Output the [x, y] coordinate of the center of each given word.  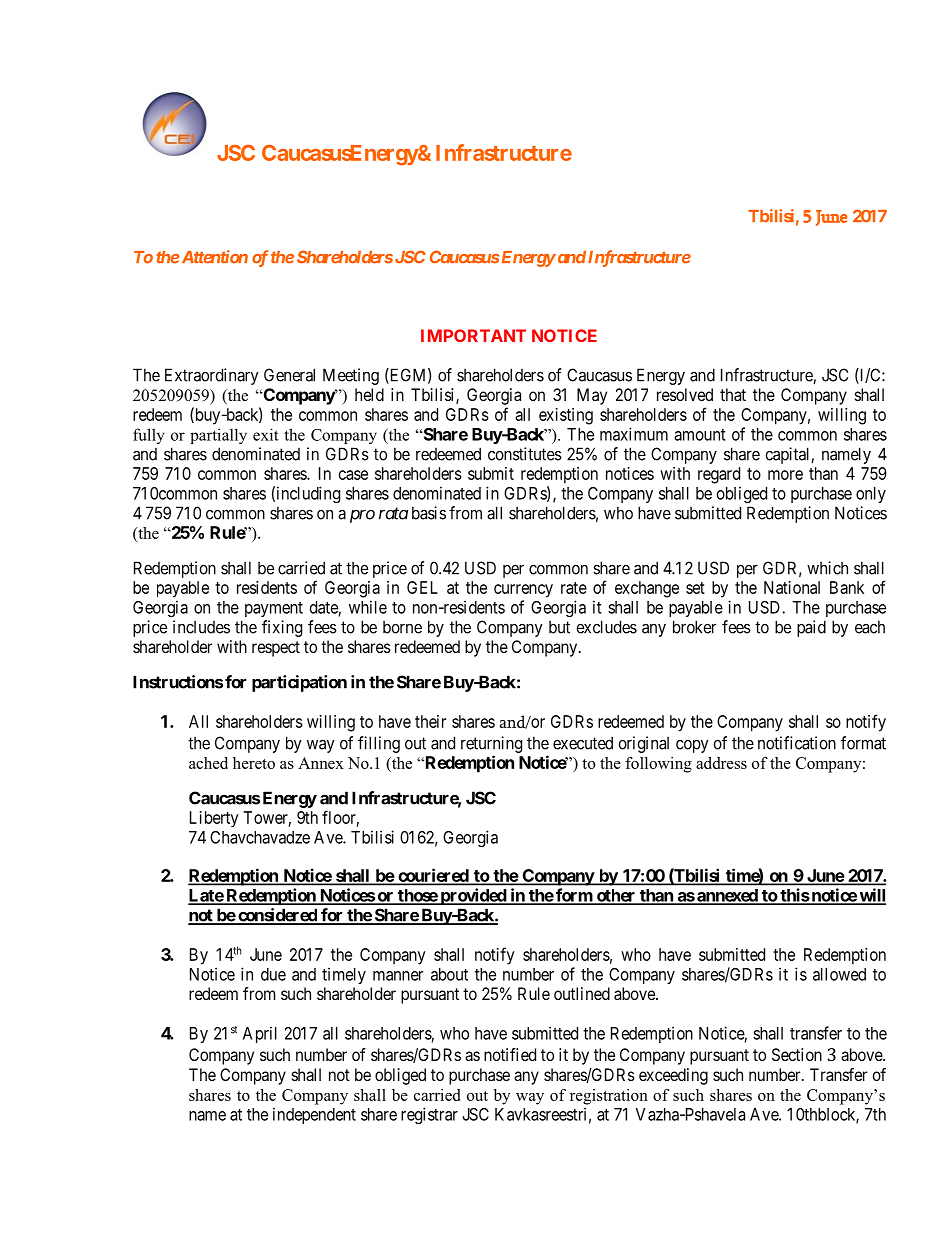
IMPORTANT [473, 335]
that [733, 394]
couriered [433, 876]
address [721, 763]
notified [510, 1054]
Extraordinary [212, 376]
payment [274, 609]
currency [523, 591]
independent [314, 1115]
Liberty [214, 819]
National [792, 587]
